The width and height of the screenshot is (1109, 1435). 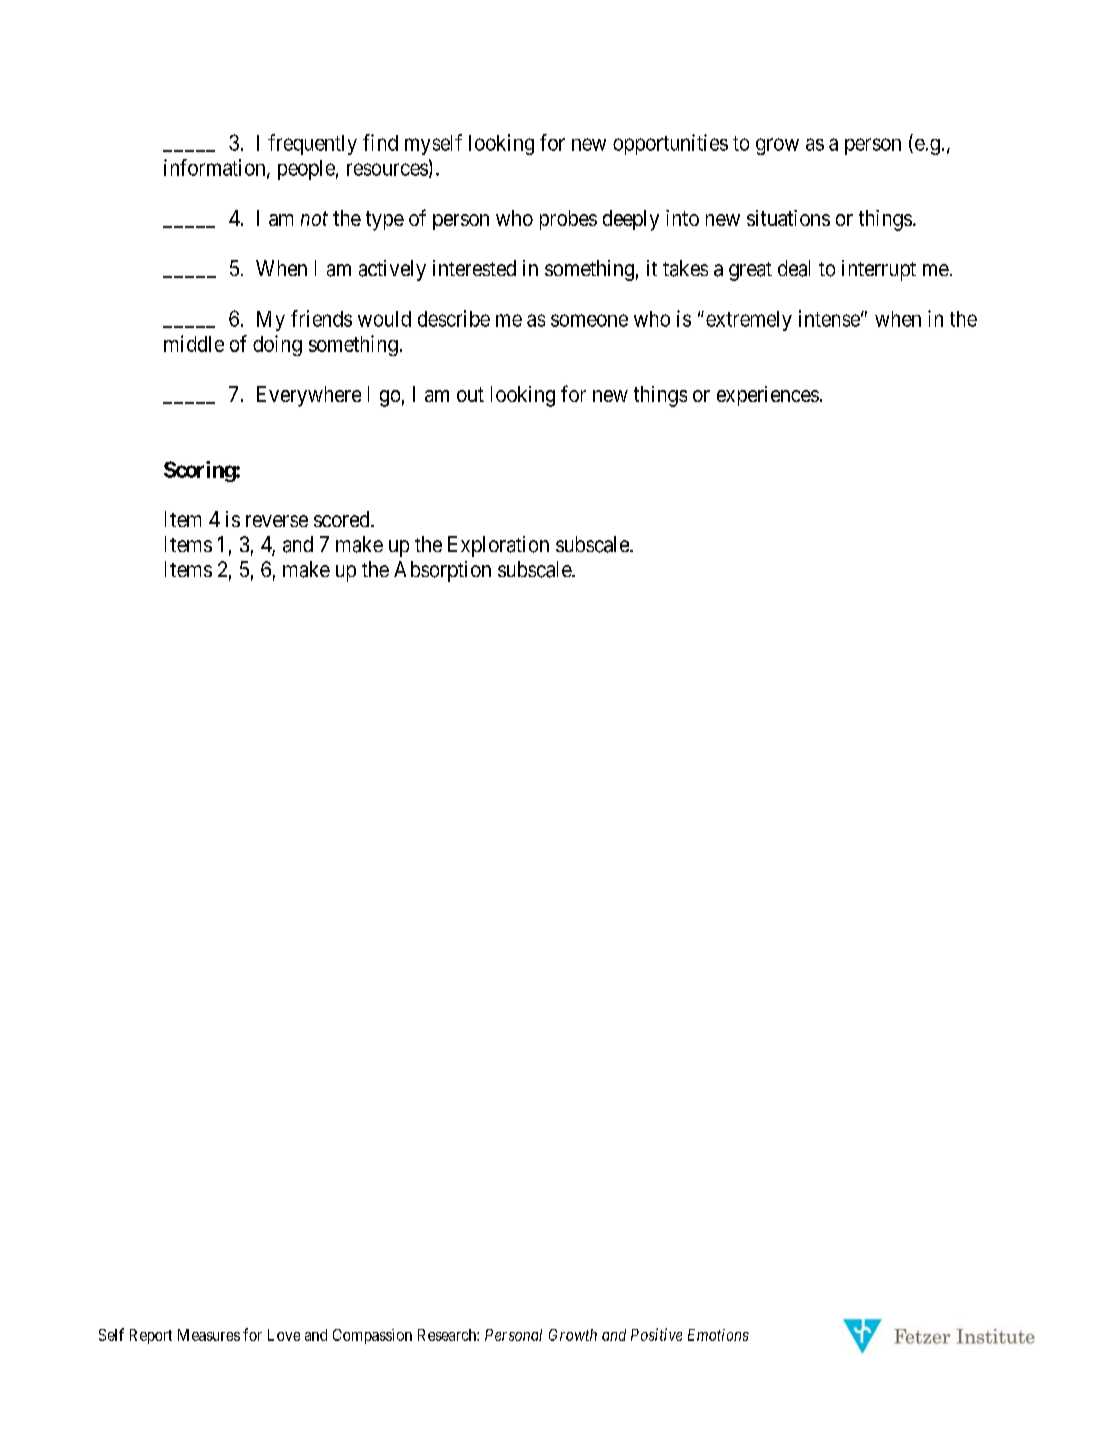 What do you see at coordinates (209, 1335) in the screenshot?
I see `Measures` at bounding box center [209, 1335].
